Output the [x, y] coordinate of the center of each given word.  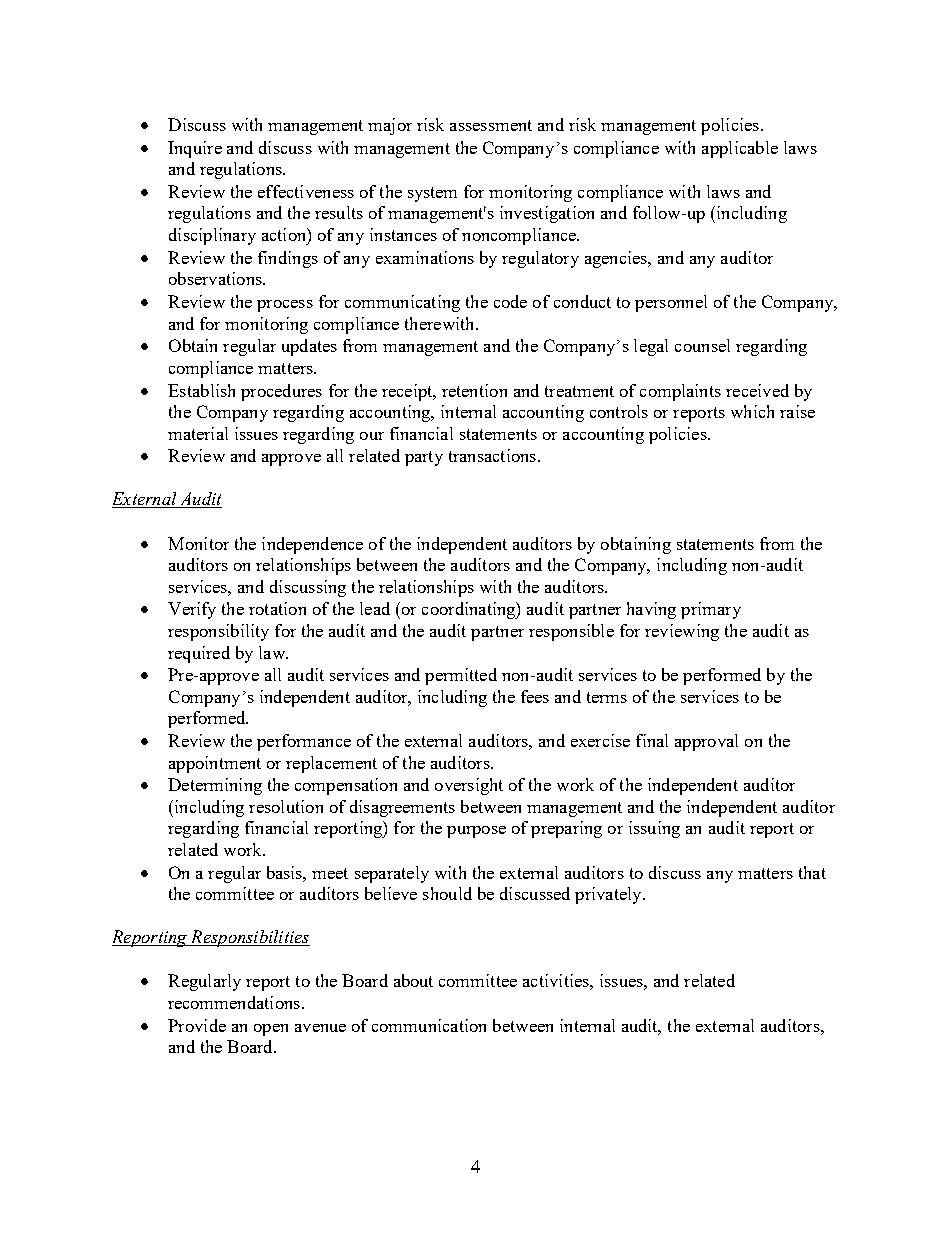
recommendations [234, 1002]
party [424, 458]
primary [711, 610]
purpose [476, 832]
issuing [654, 829]
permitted [461, 676]
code [510, 301]
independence [312, 545]
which [752, 411]
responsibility [218, 632]
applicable [740, 149]
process [285, 306]
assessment [491, 125]
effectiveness [306, 191]
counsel [702, 345]
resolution [286, 806]
